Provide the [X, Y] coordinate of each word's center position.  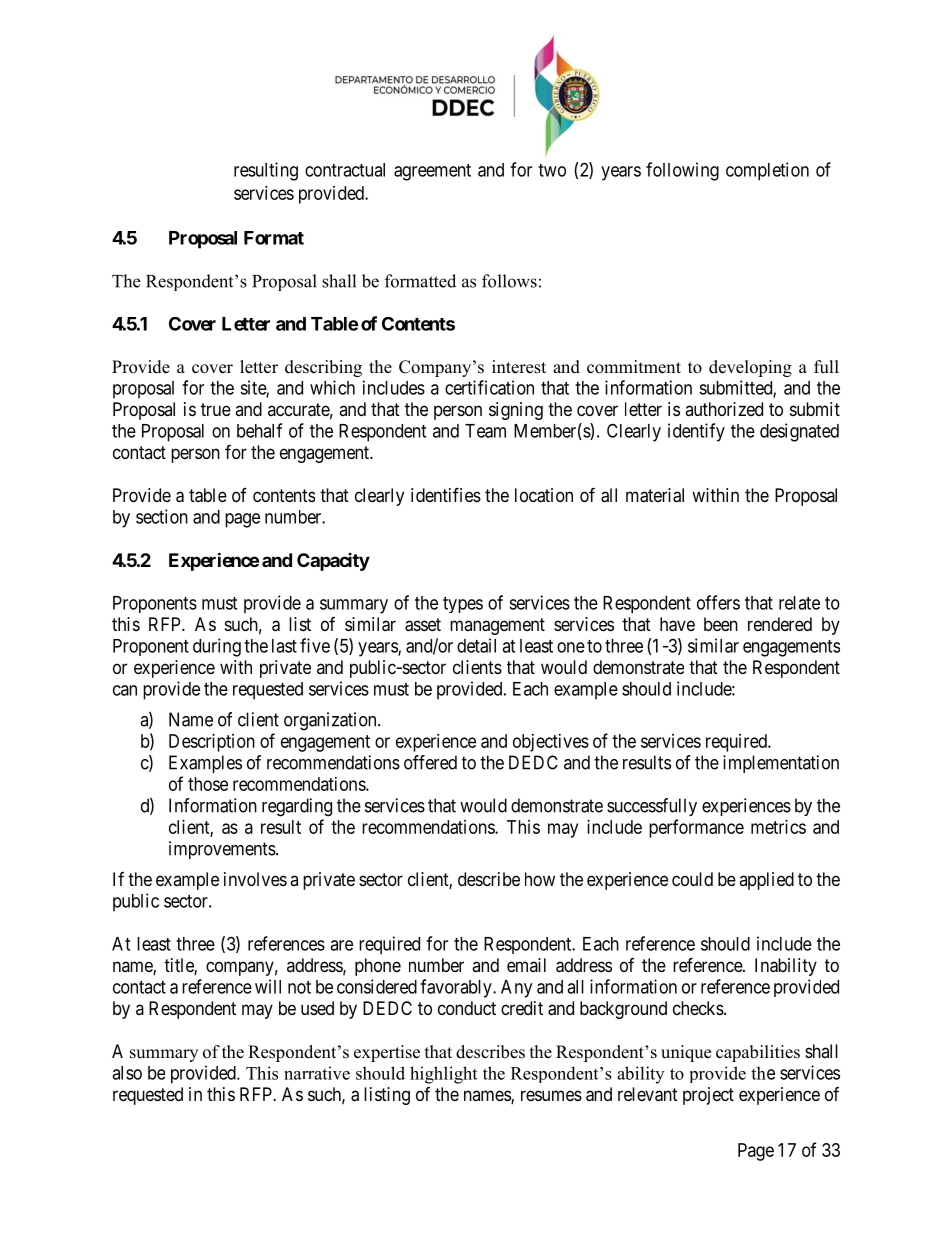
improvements [222, 850]
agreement [432, 172]
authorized [724, 409]
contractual [345, 170]
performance [696, 828]
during [217, 647]
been [721, 624]
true [216, 409]
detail [476, 645]
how [540, 879]
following [682, 171]
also [127, 1073]
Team [485, 431]
